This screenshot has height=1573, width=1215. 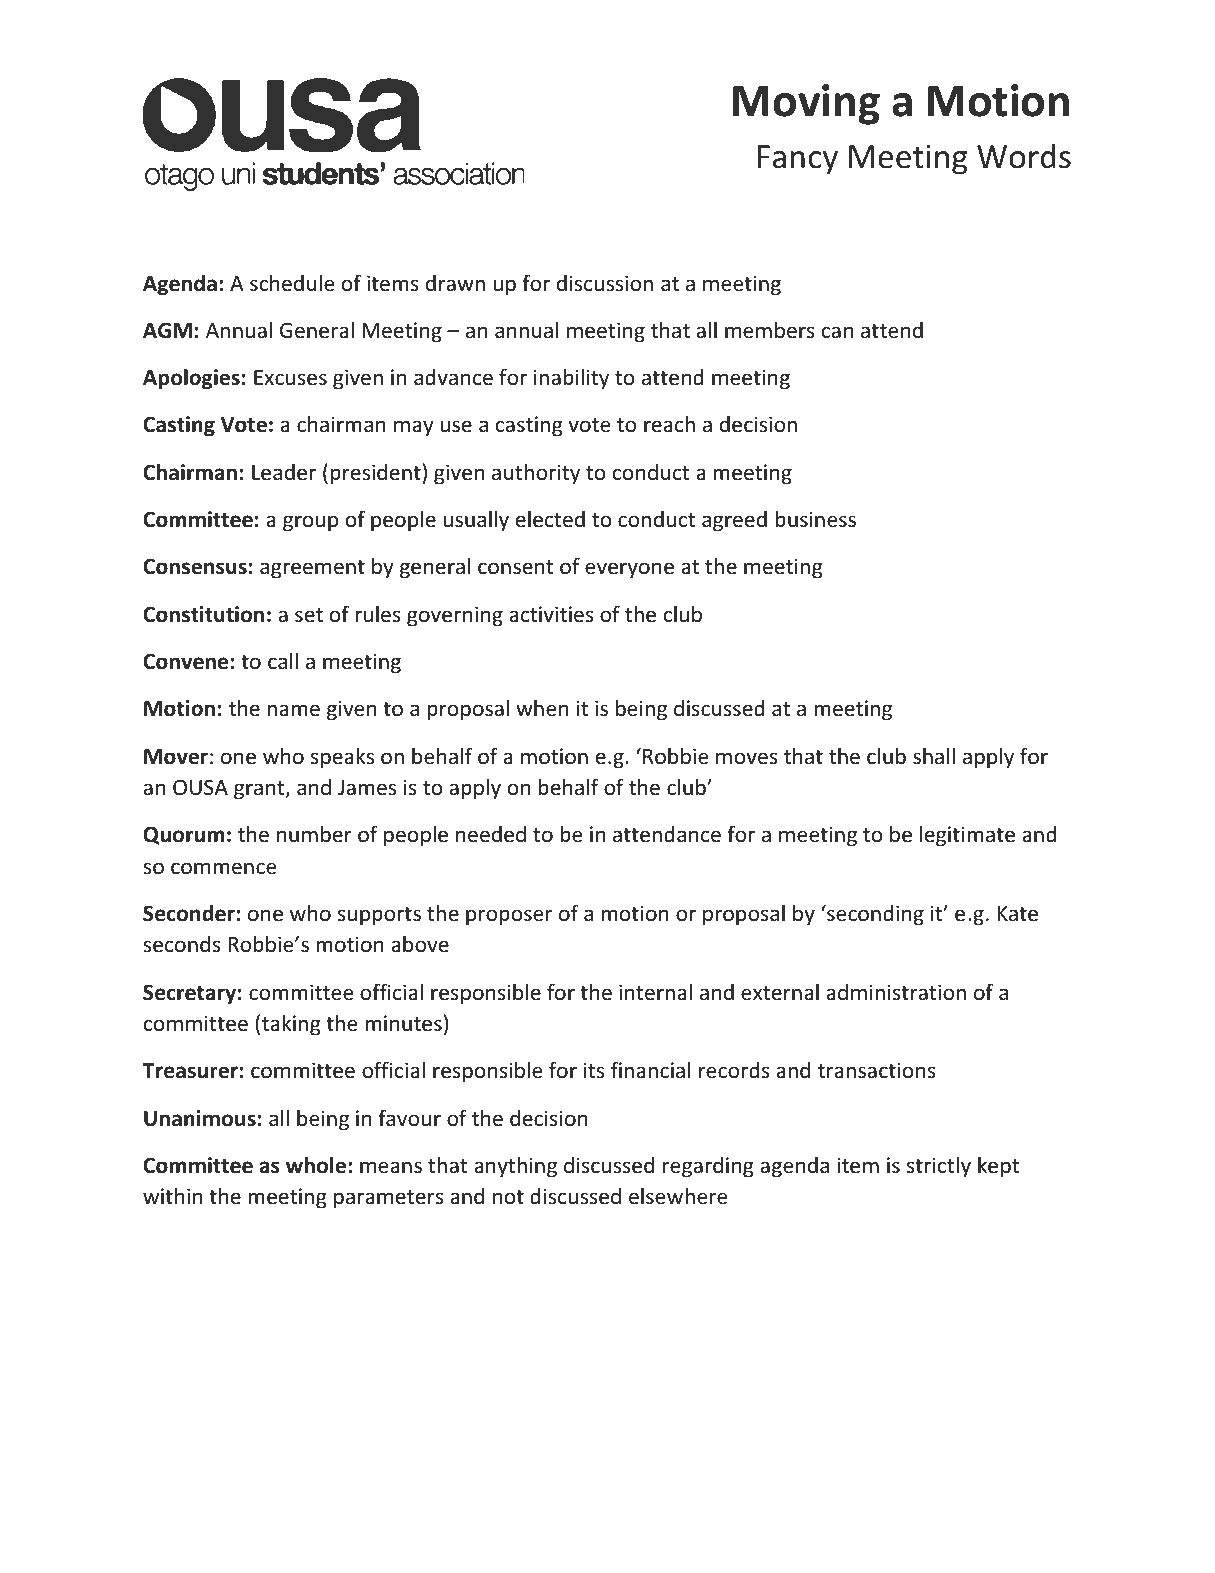 What do you see at coordinates (551, 614) in the screenshot?
I see `activities` at bounding box center [551, 614].
